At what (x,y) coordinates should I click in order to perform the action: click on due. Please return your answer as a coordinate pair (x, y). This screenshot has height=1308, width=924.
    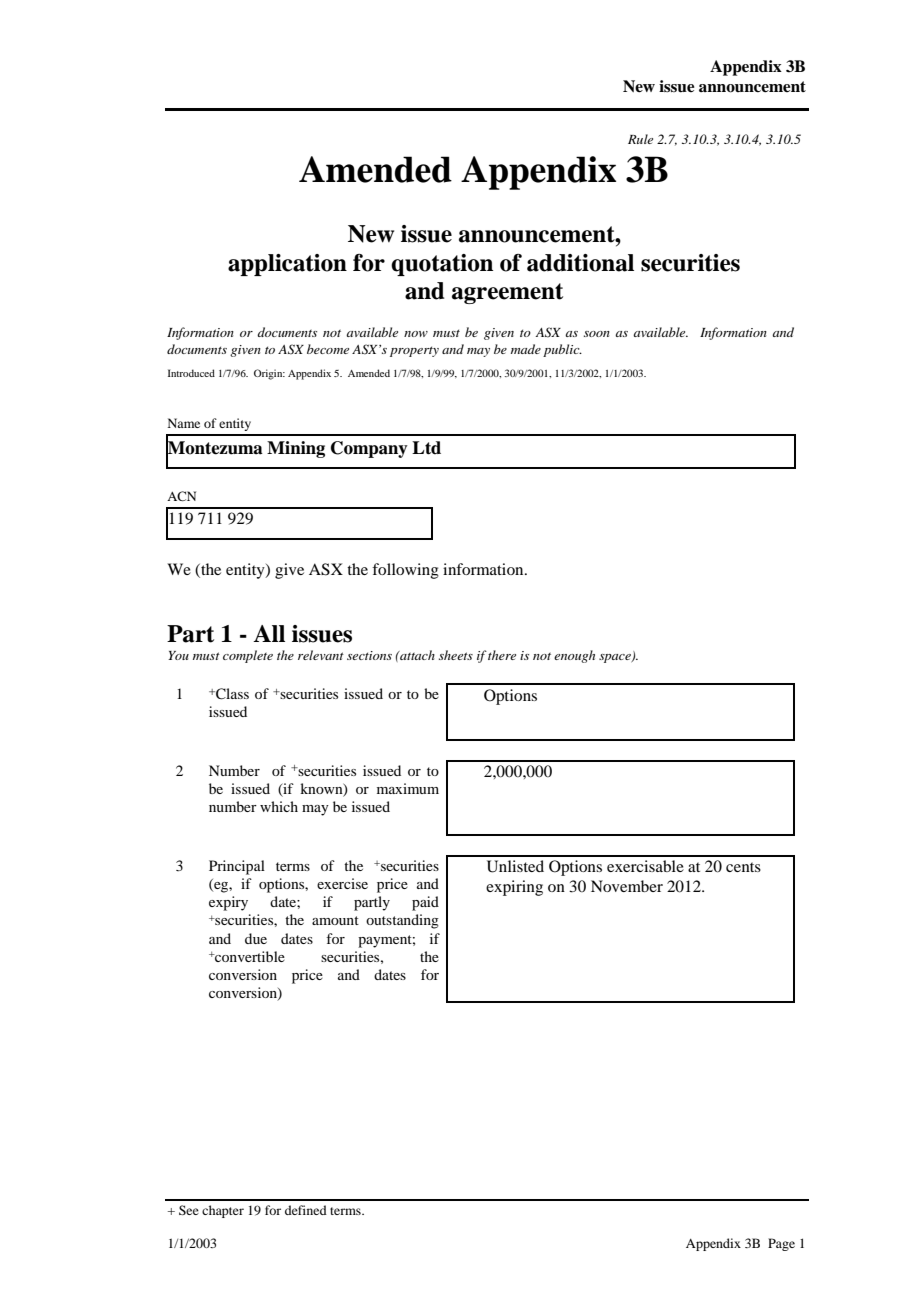
    Looking at the image, I should click on (256, 938).
